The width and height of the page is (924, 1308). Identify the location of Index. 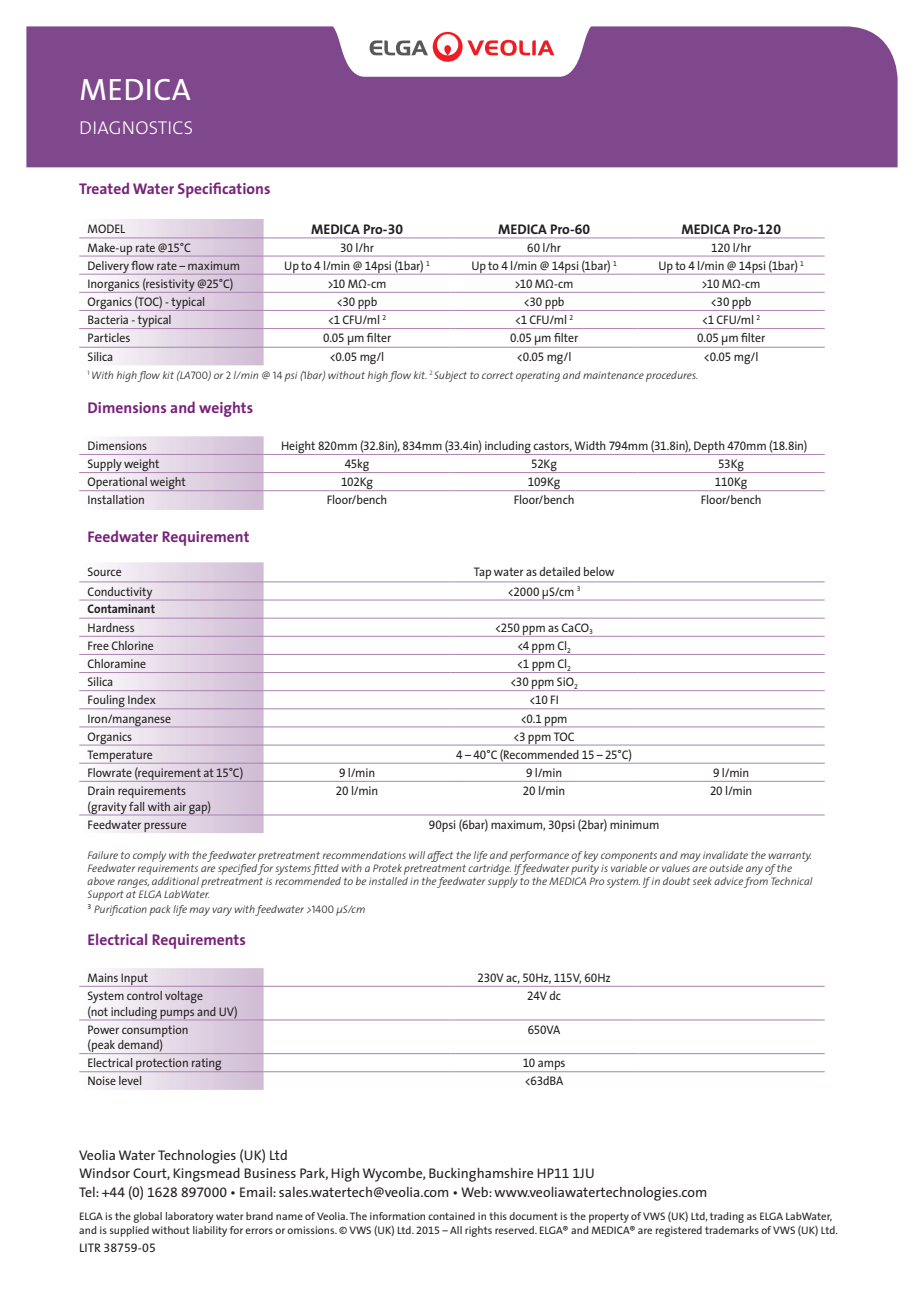
(142, 699).
